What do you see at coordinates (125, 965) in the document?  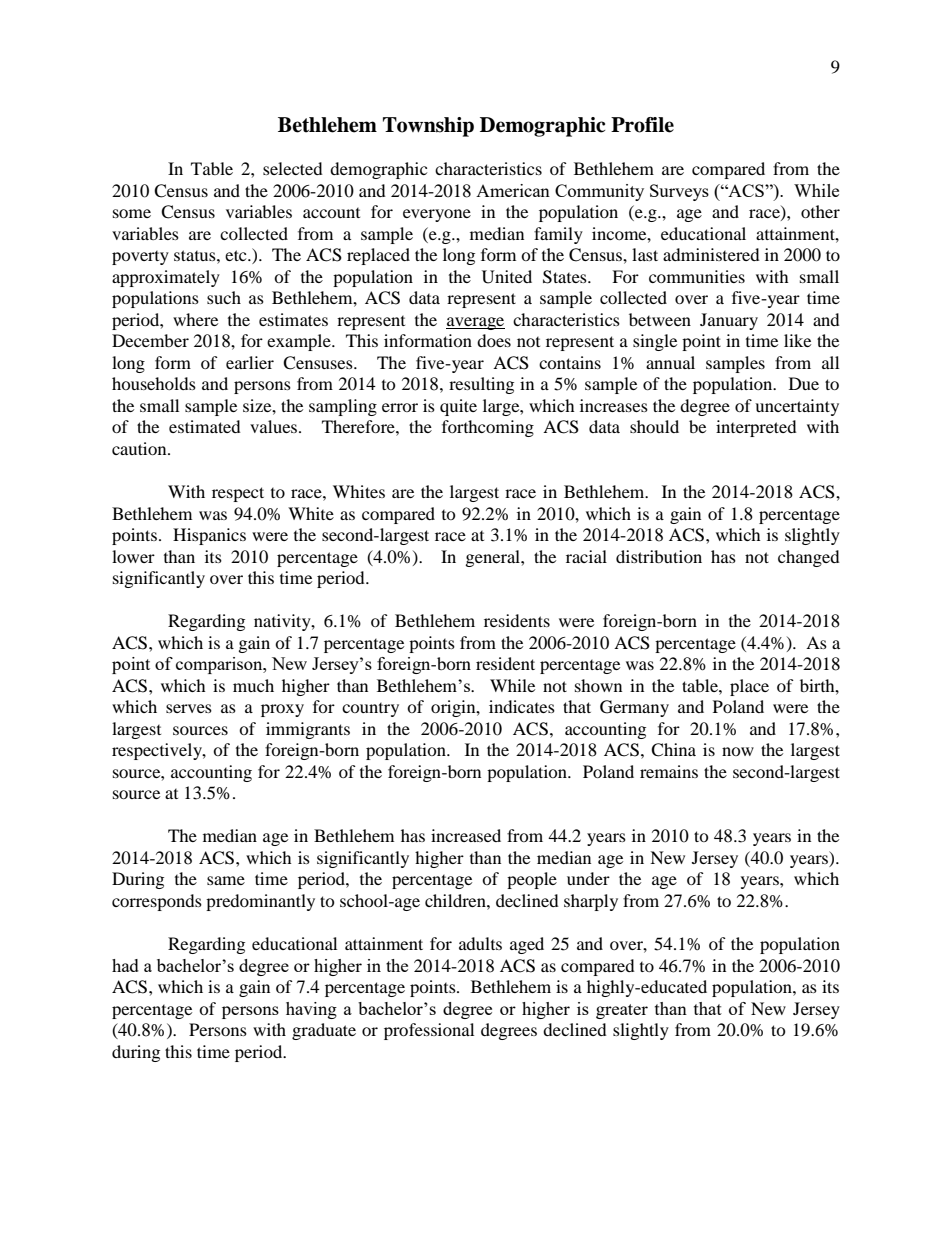 I see `had` at bounding box center [125, 965].
